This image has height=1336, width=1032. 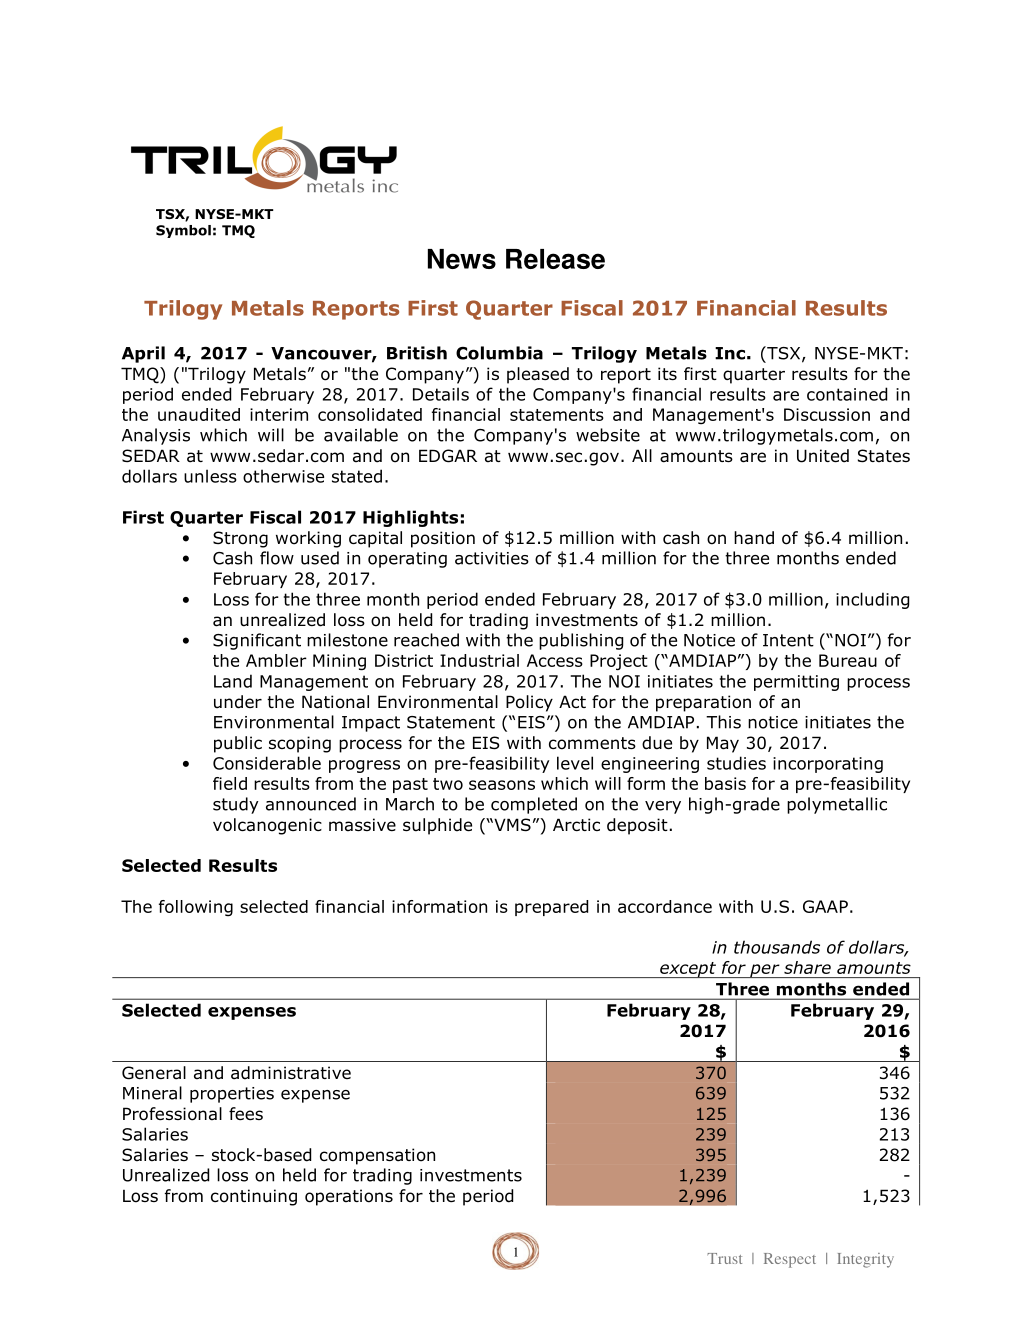 What do you see at coordinates (825, 906) in the image?
I see `GAAP` at bounding box center [825, 906].
